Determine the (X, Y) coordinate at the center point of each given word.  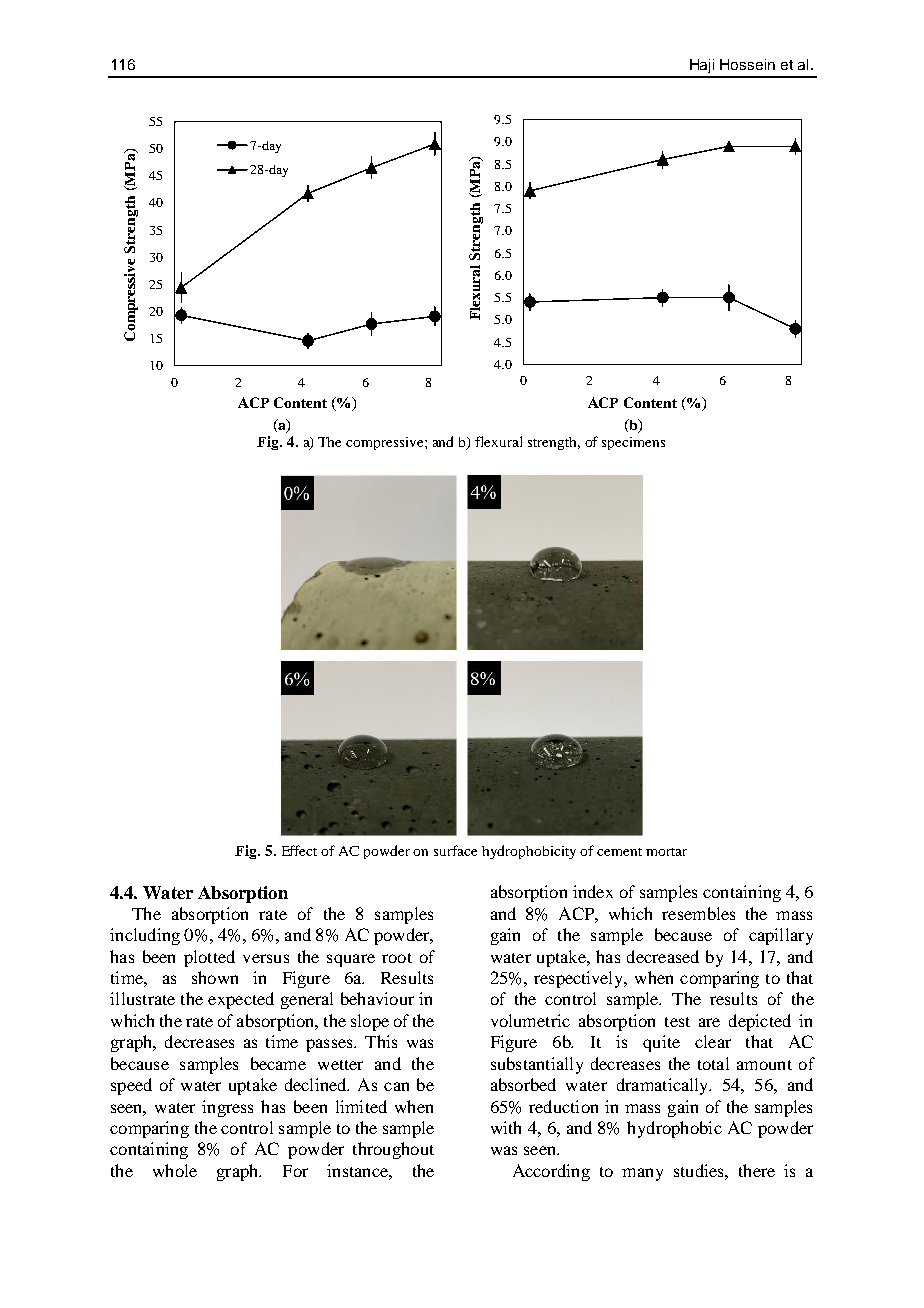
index (593, 891)
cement (619, 852)
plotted (209, 958)
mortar (666, 852)
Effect (299, 850)
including (145, 936)
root (397, 958)
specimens (633, 443)
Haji (702, 66)
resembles (698, 913)
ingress (227, 1108)
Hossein (747, 64)
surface (455, 850)
